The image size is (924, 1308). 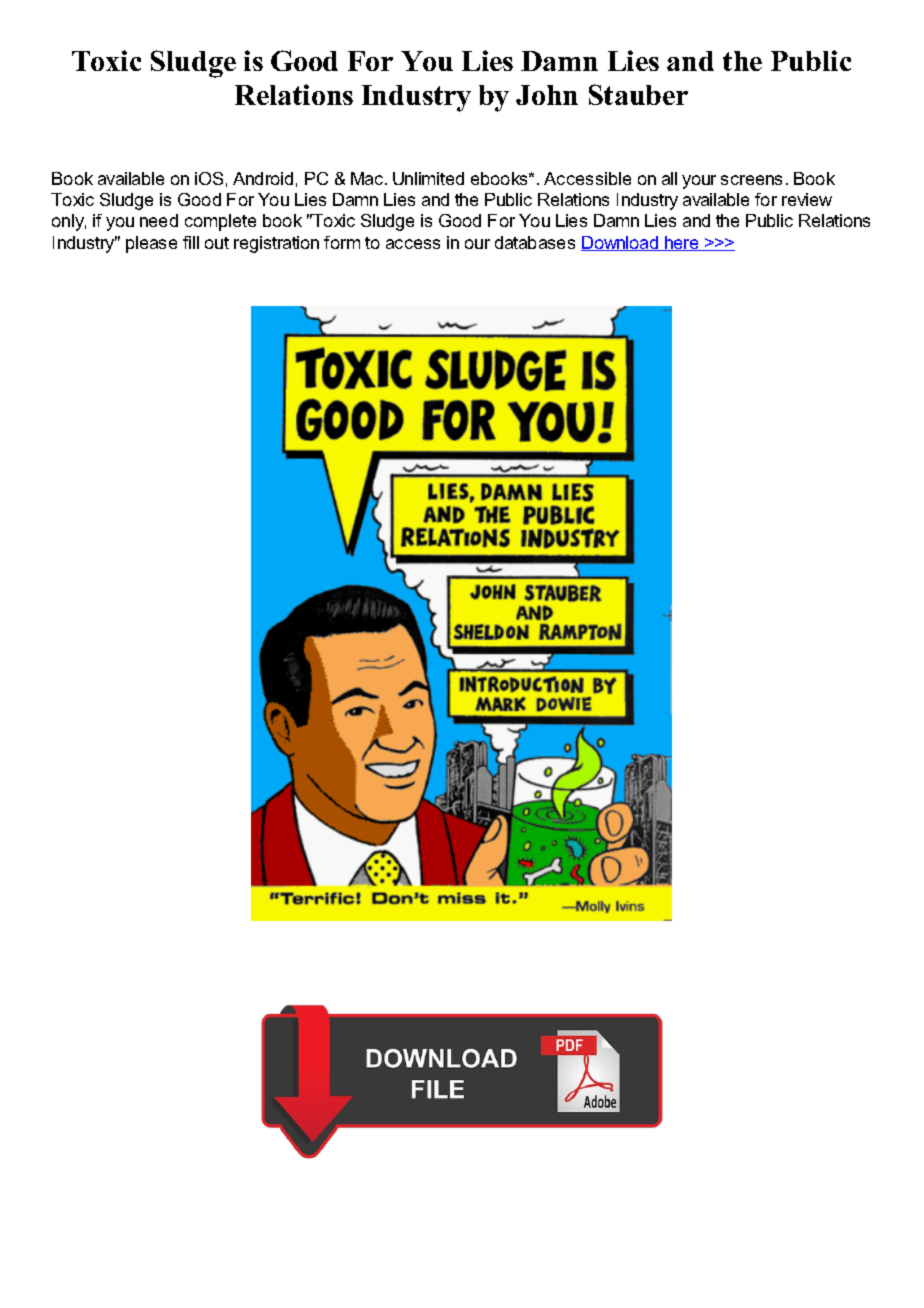 I want to click on Mac, so click(x=368, y=178).
